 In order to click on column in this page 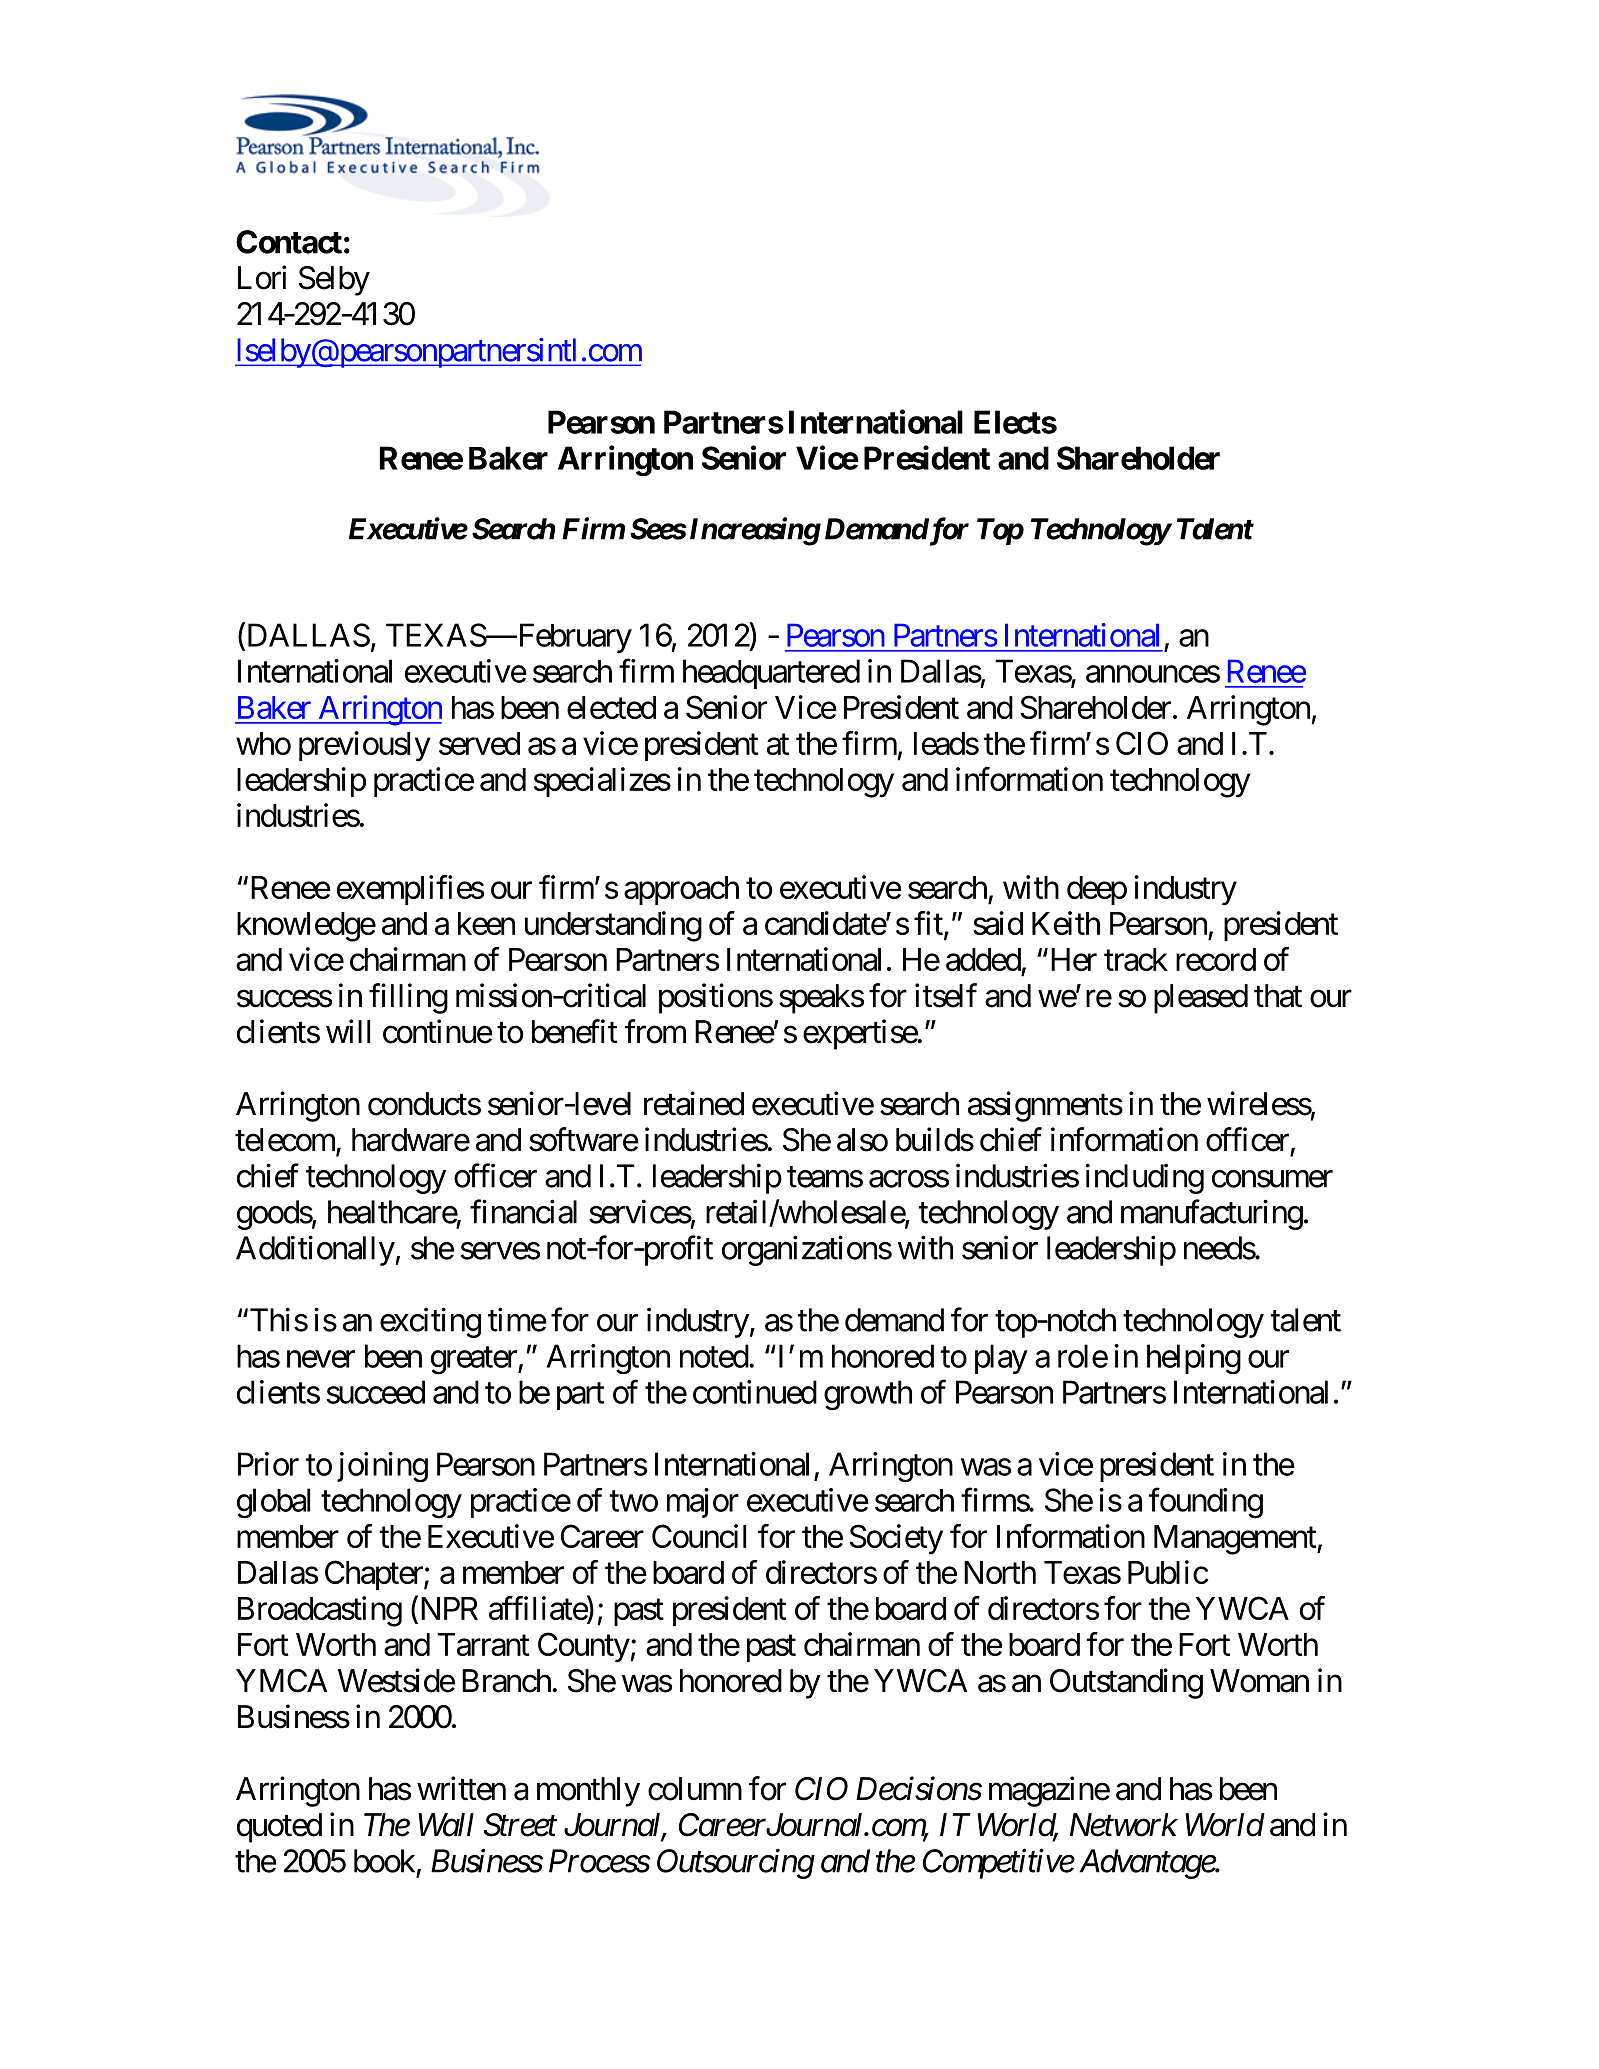, I will do `click(695, 1789)`.
